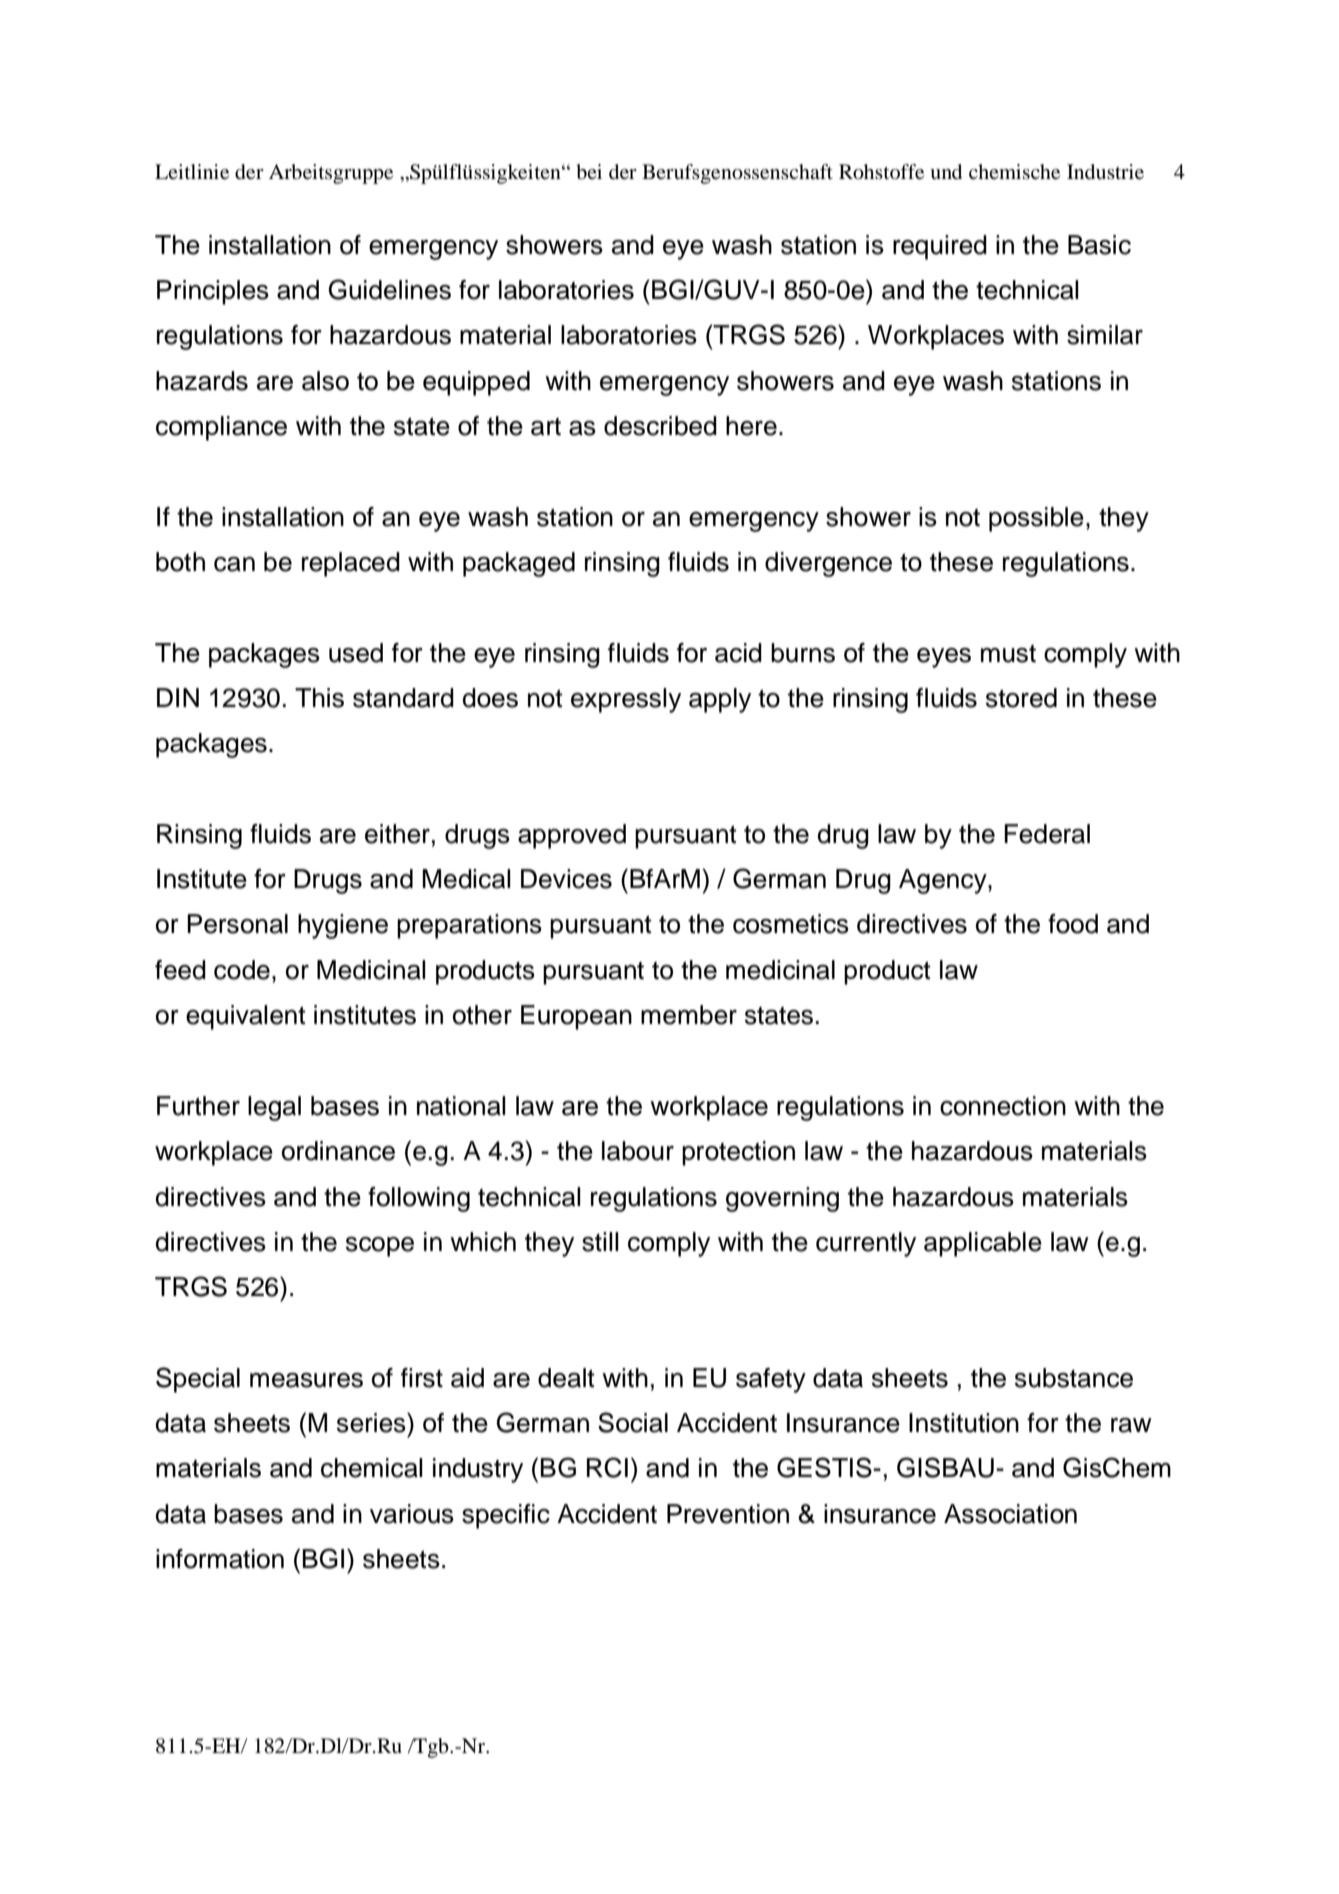 The width and height of the image is (1339, 1894). What do you see at coordinates (213, 292) in the image?
I see `Principles` at bounding box center [213, 292].
